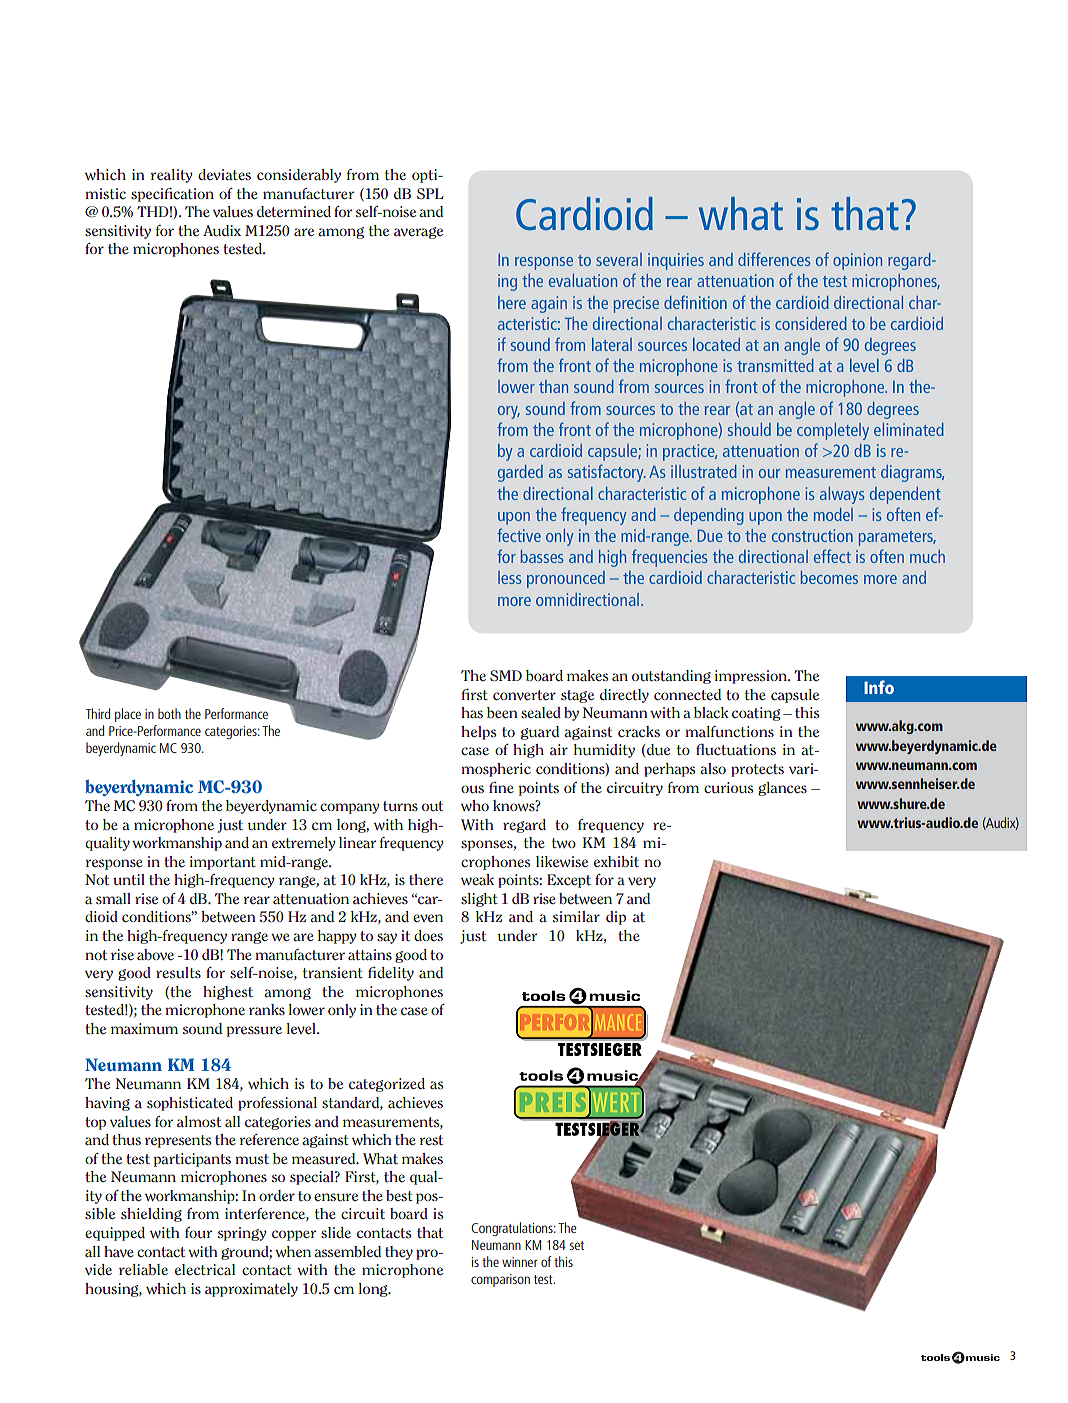 This page has height=1403, width=1068. Describe the element at coordinates (479, 900) in the page. I see `slight` at that location.
